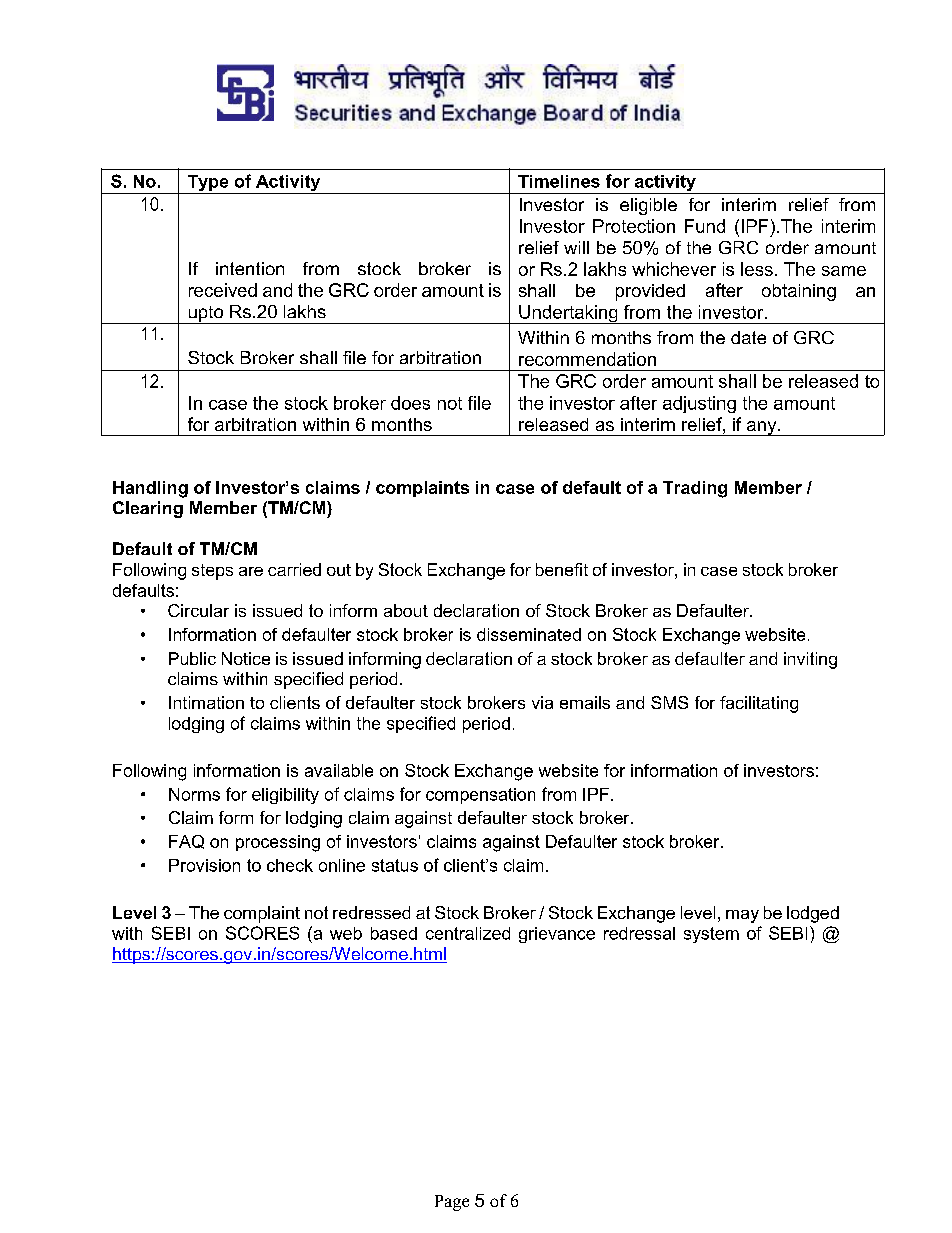 The width and height of the document is (952, 1233). I want to click on centralized, so click(468, 933).
